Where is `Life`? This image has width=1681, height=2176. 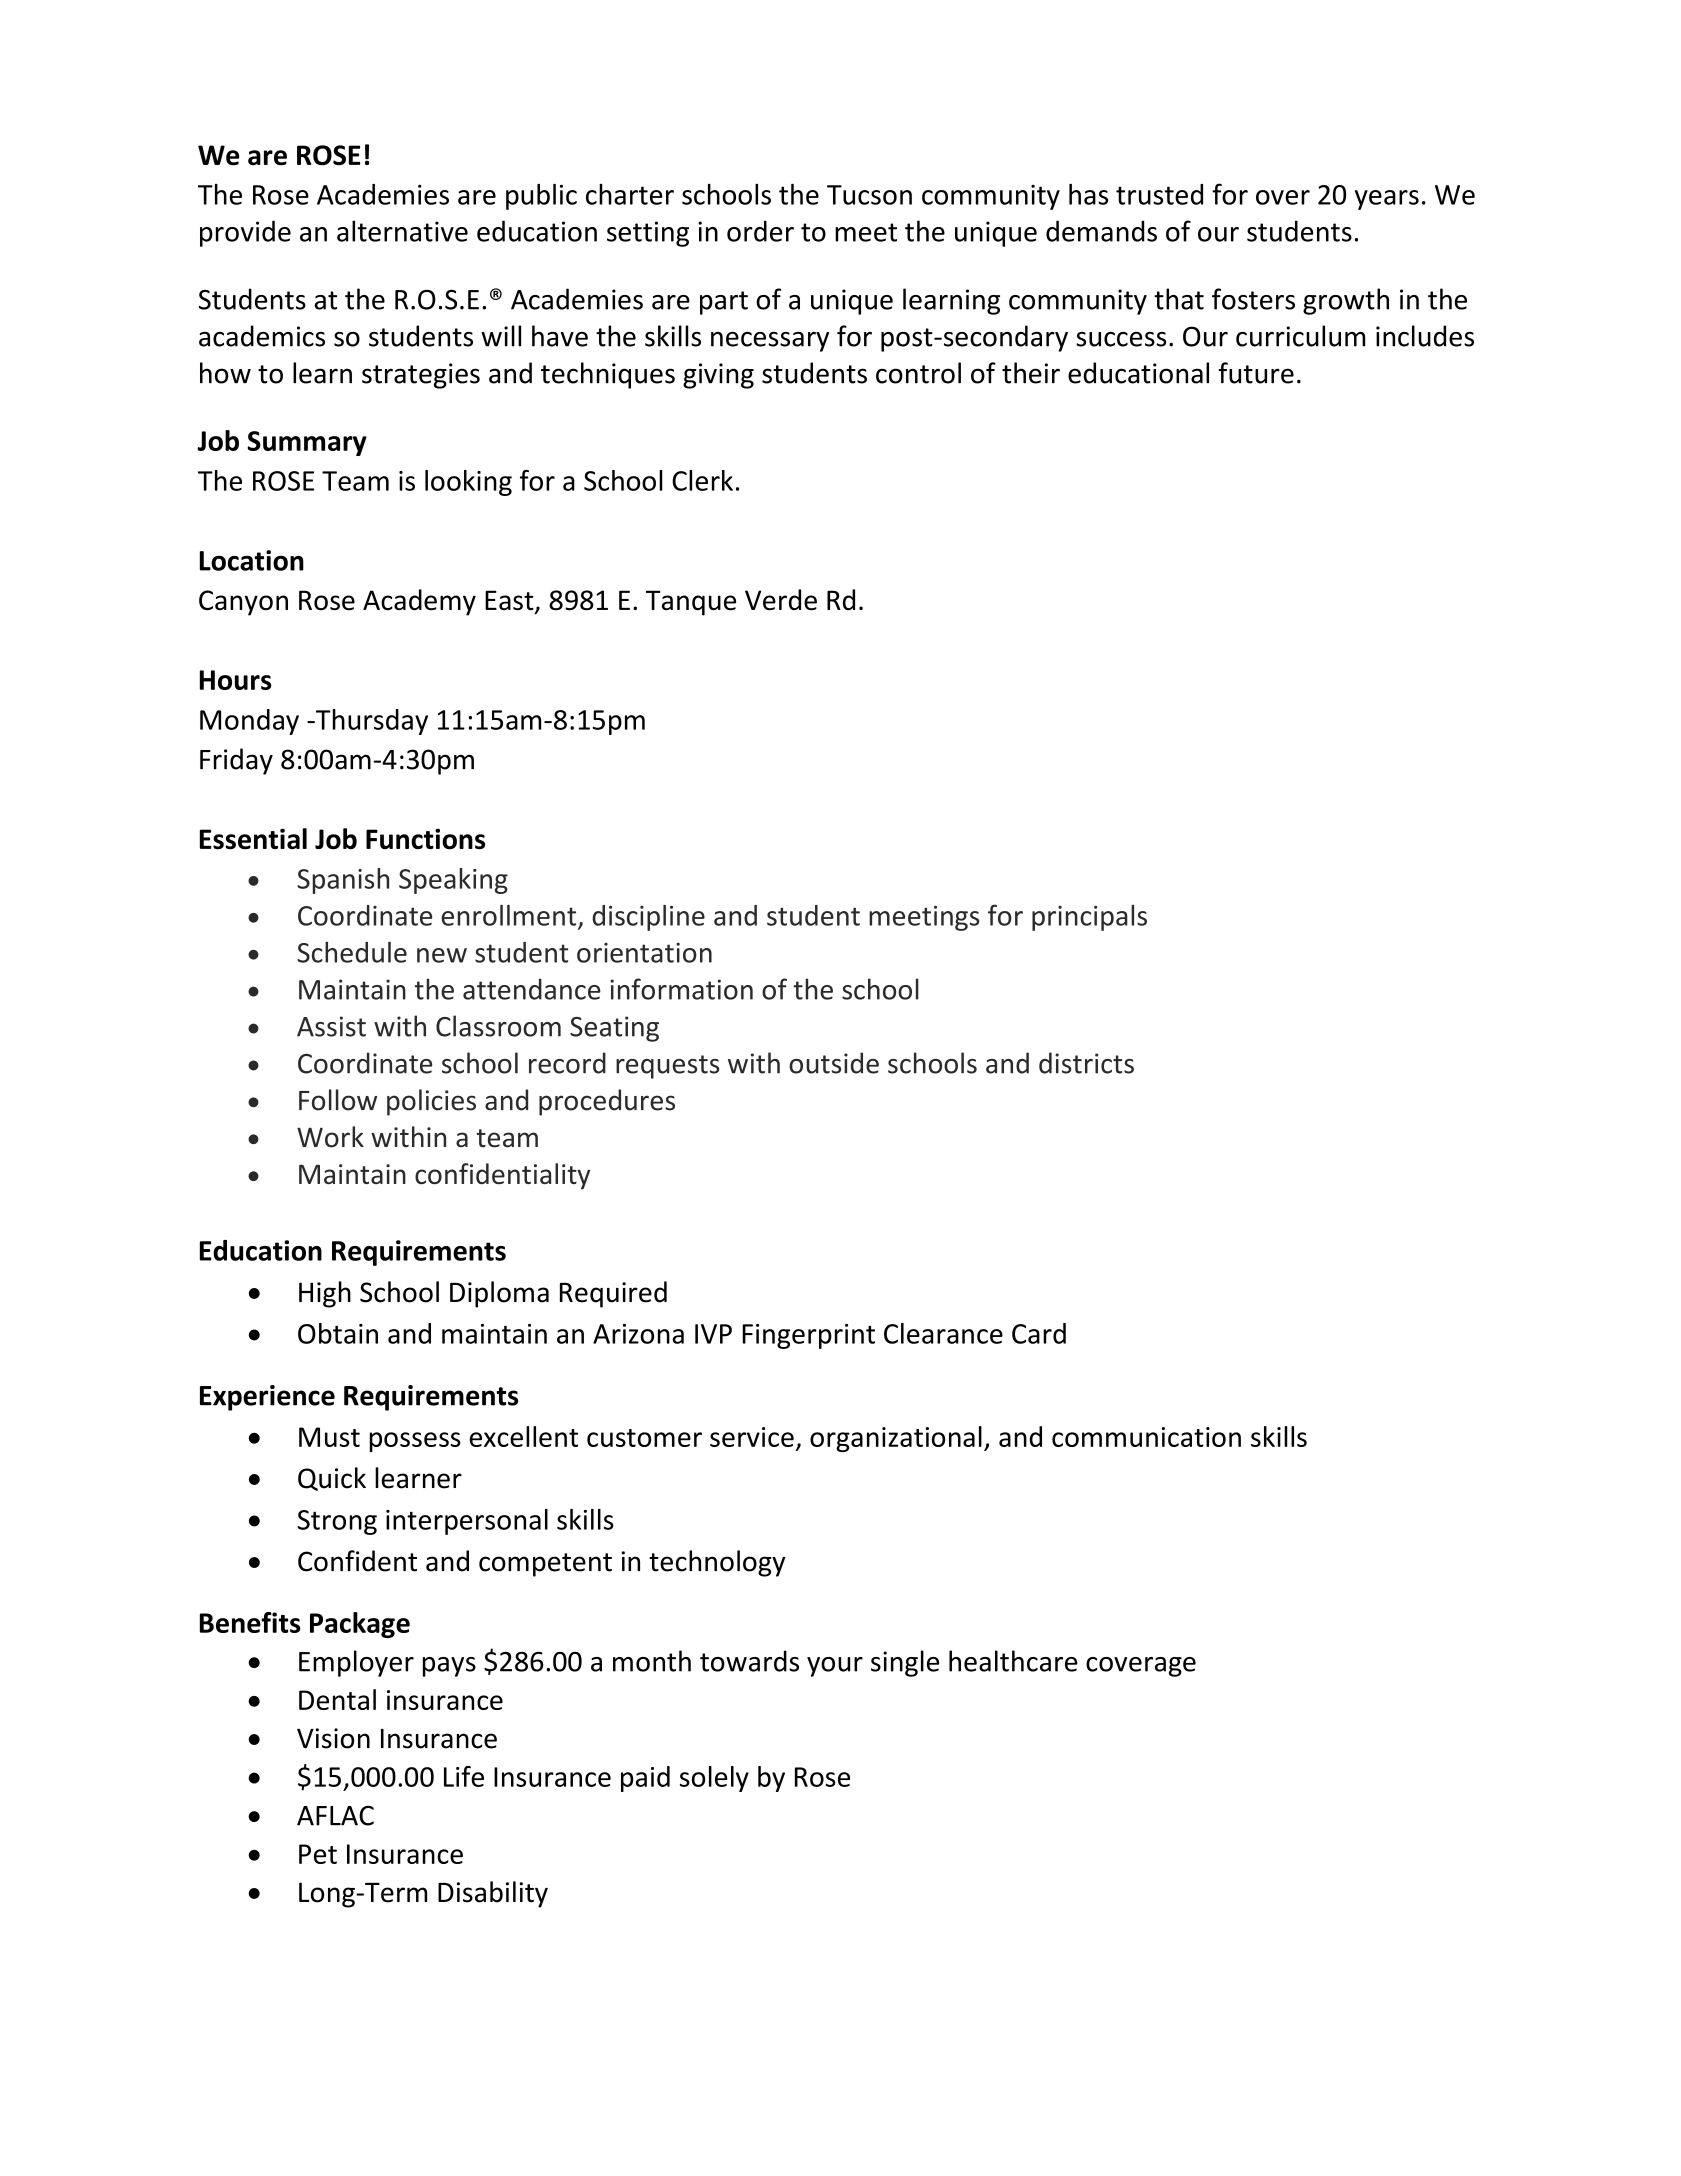 Life is located at coordinates (464, 1776).
